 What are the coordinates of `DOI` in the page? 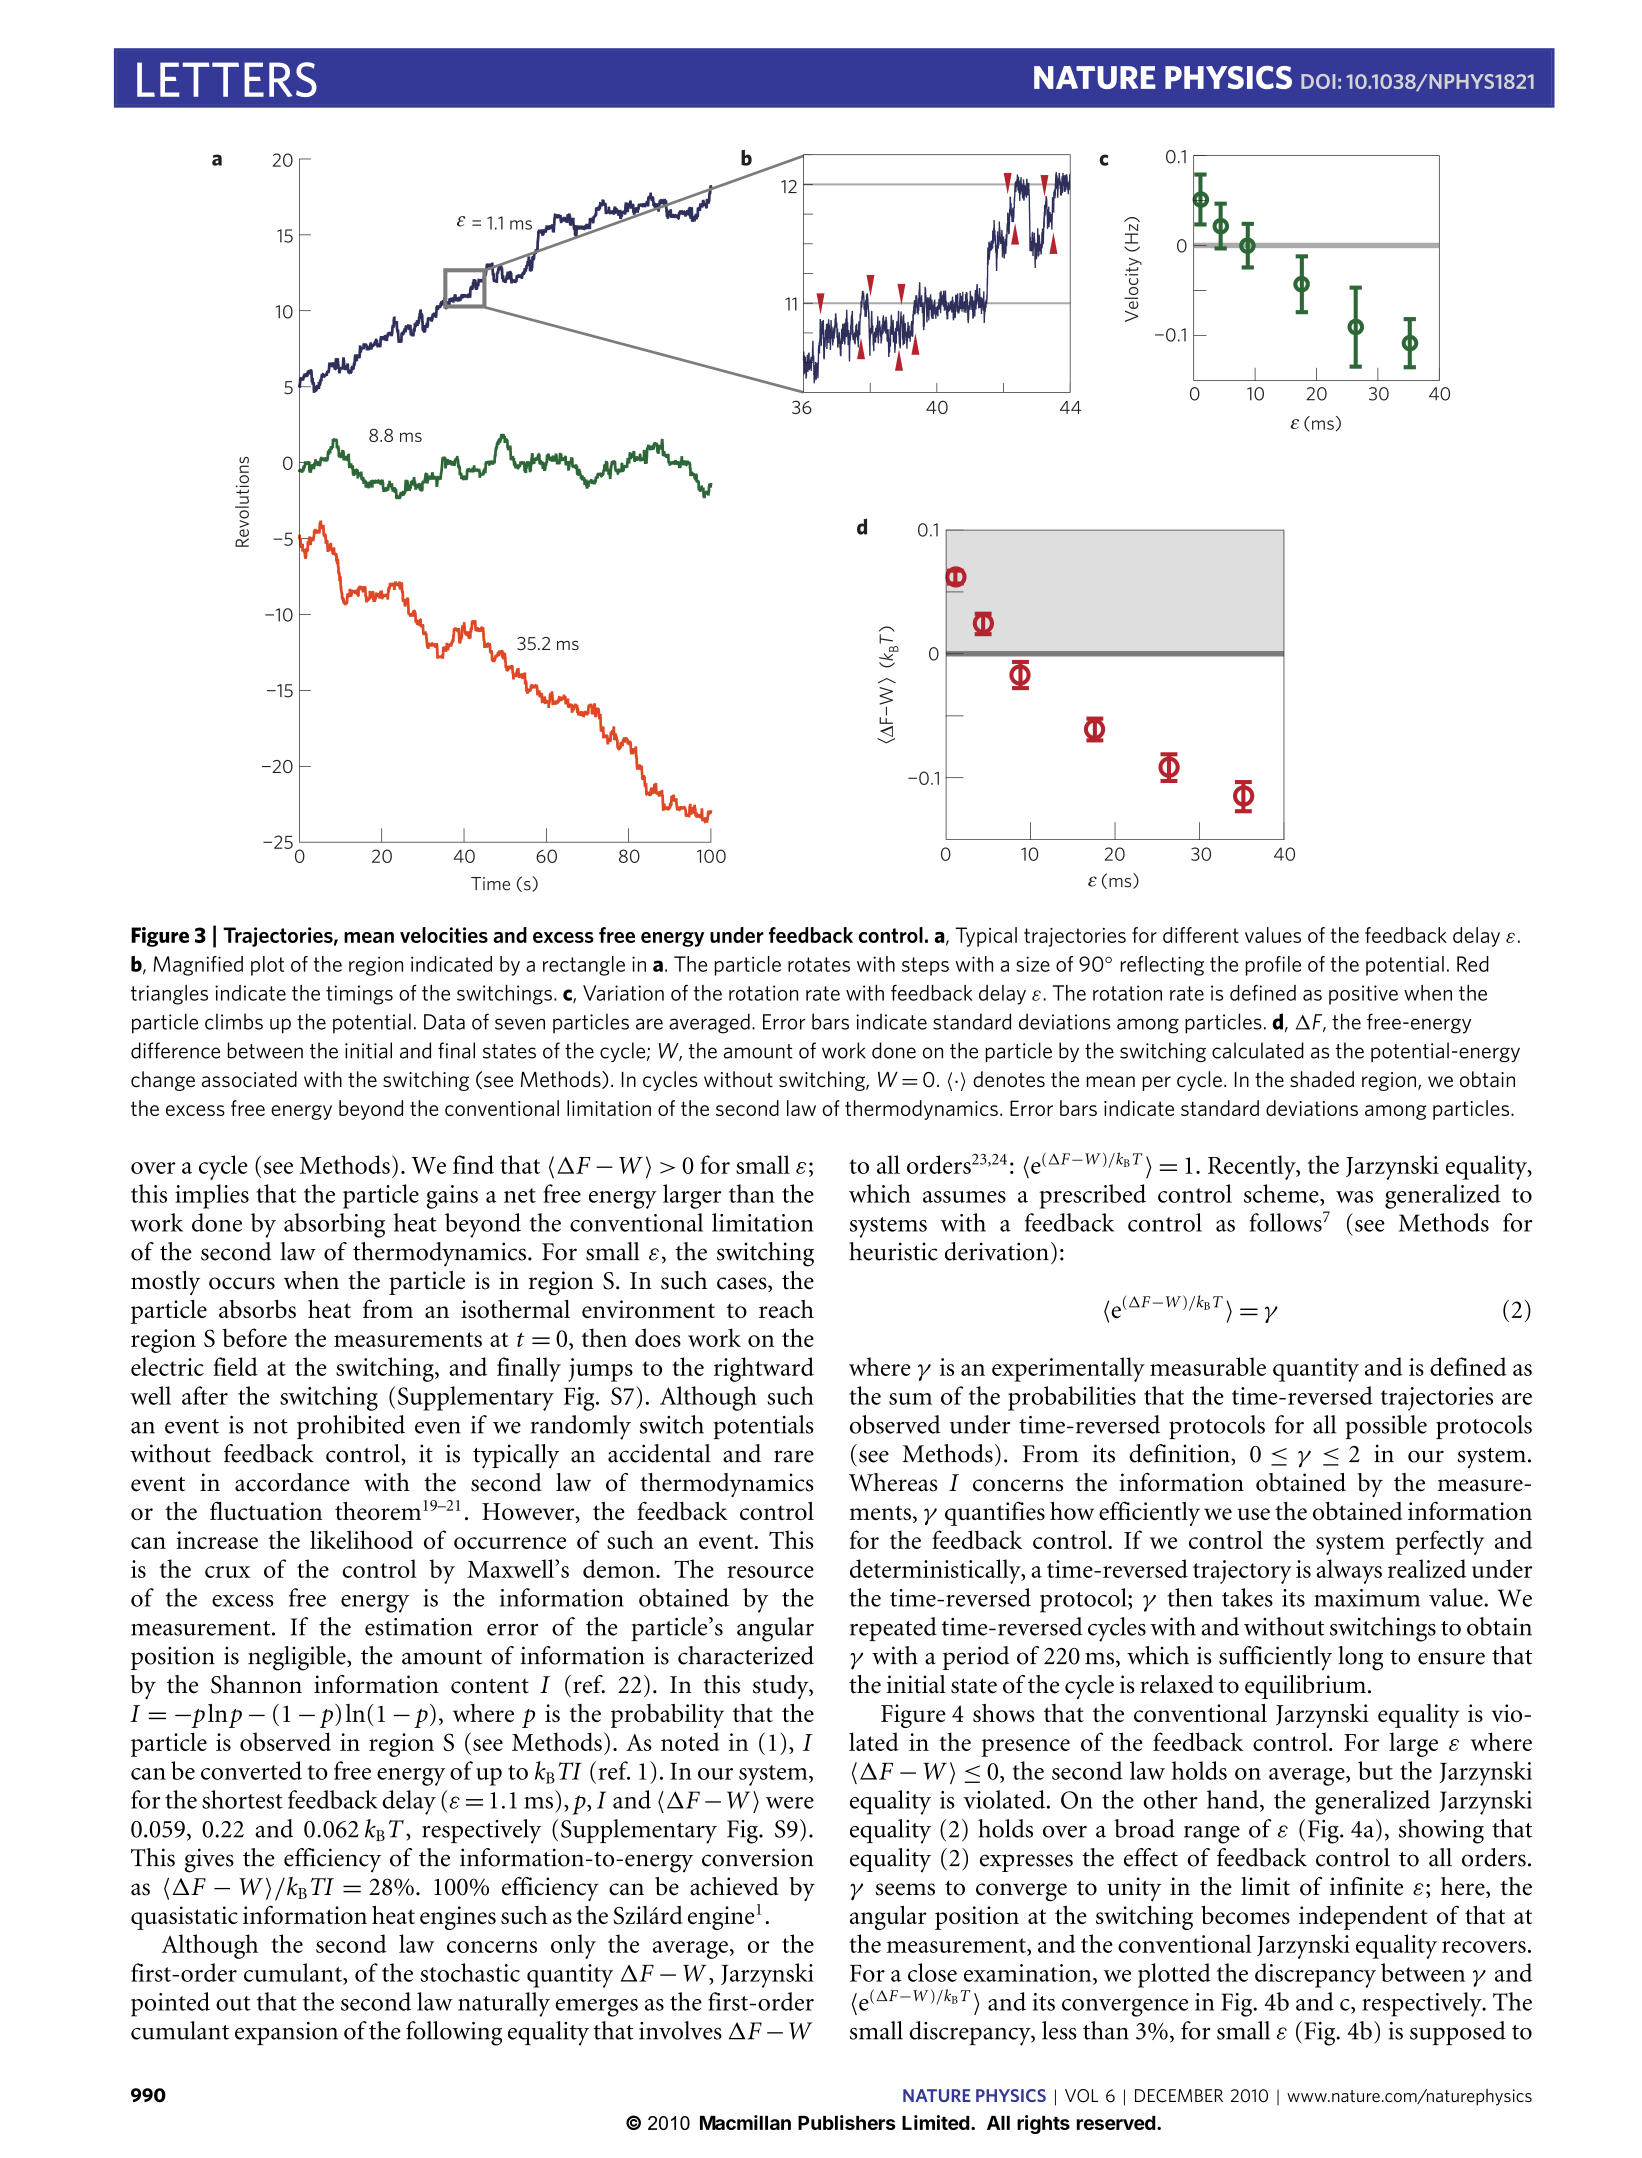 It's located at (1318, 81).
